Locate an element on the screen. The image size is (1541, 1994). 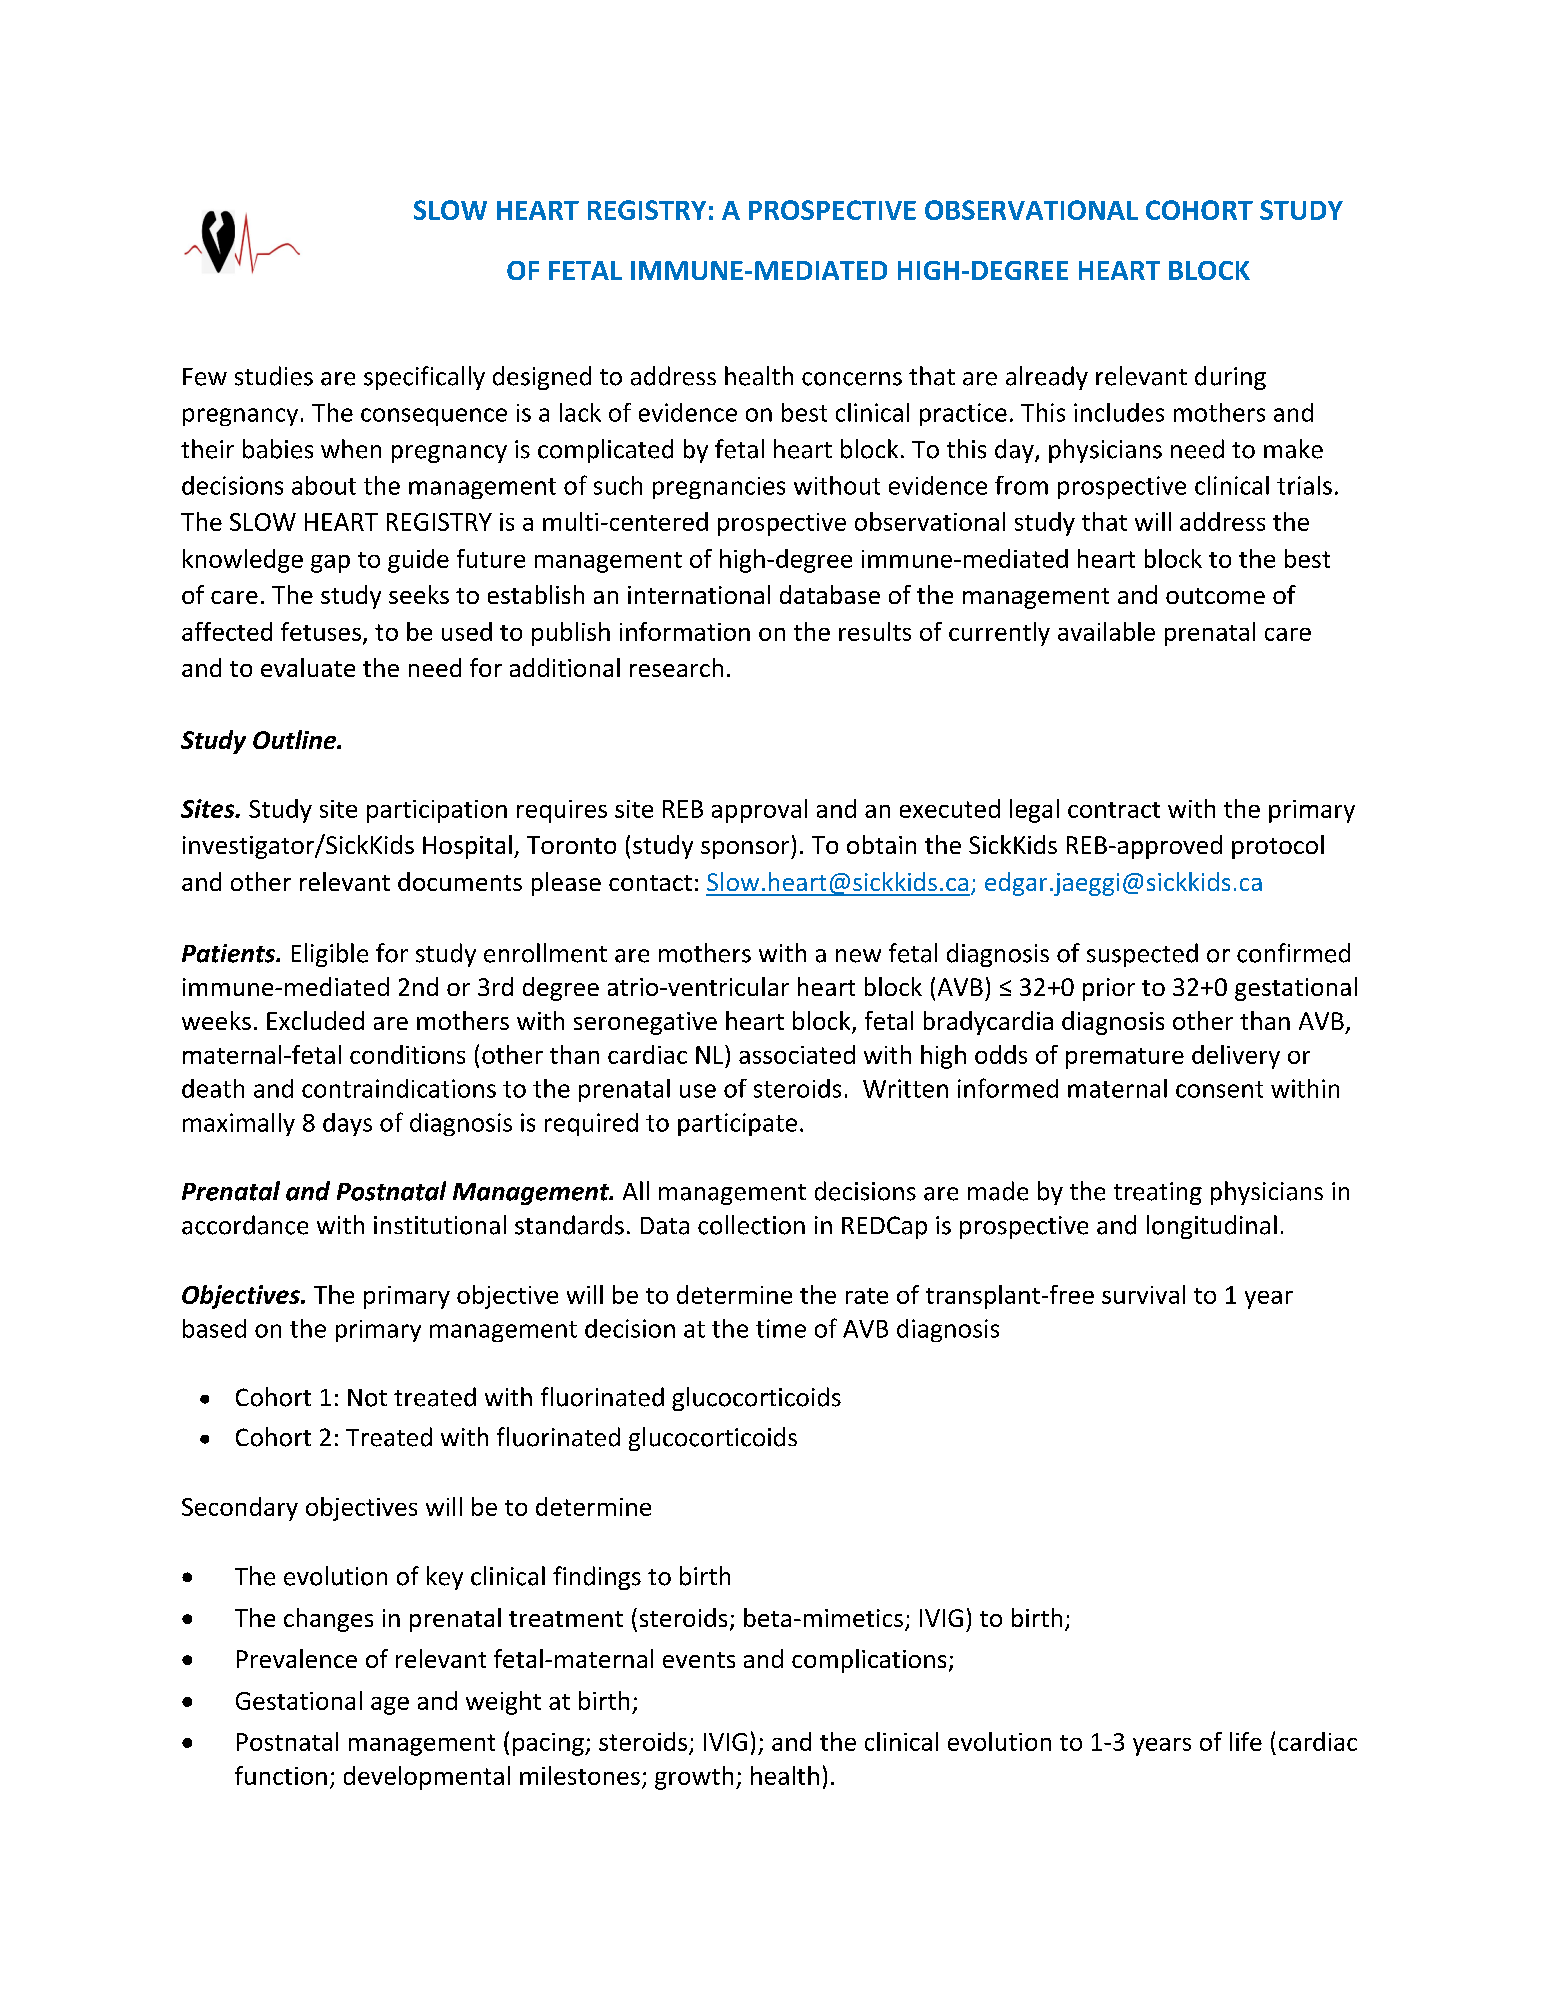
consent is located at coordinates (1219, 1089).
